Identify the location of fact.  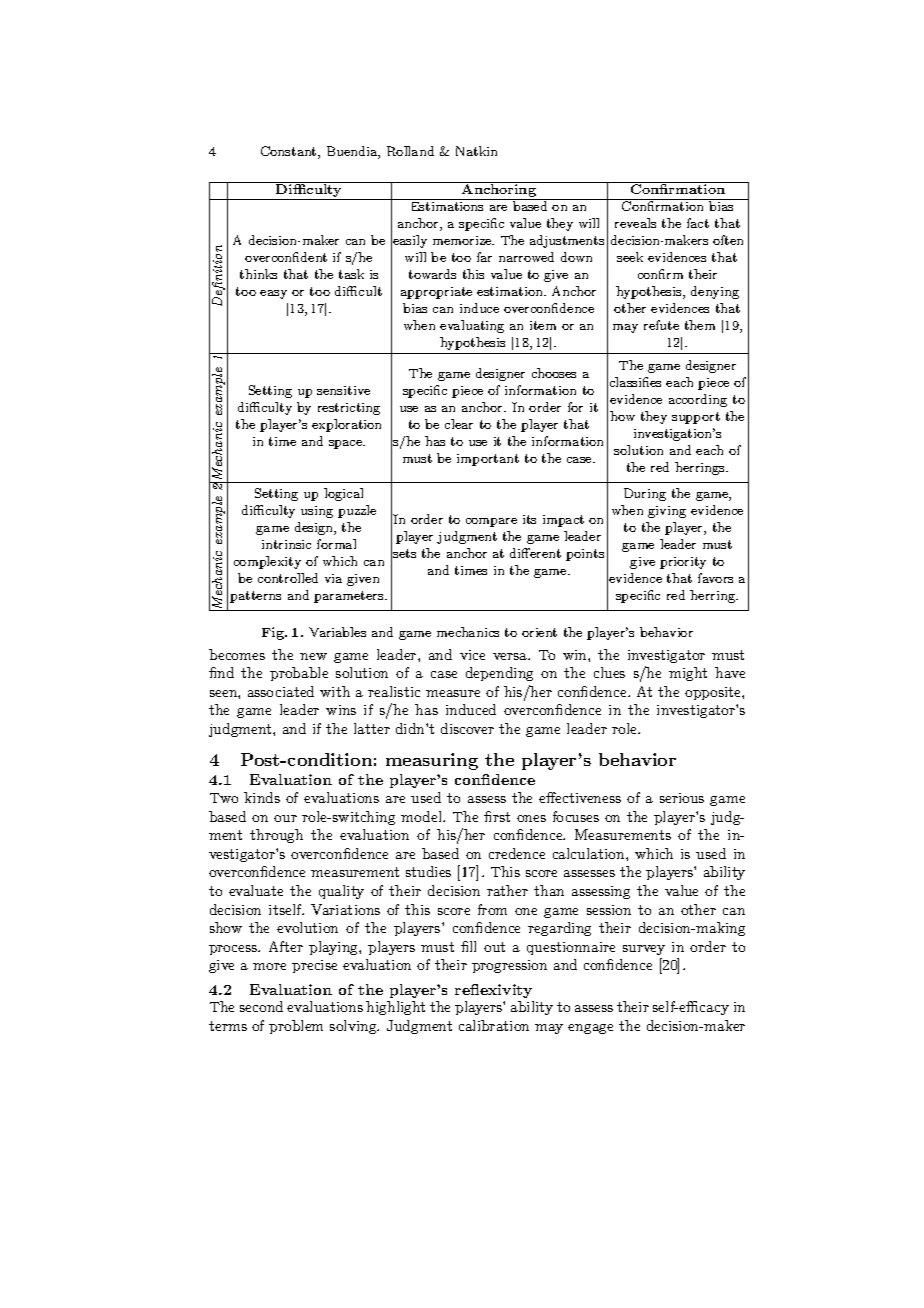
(698, 223).
